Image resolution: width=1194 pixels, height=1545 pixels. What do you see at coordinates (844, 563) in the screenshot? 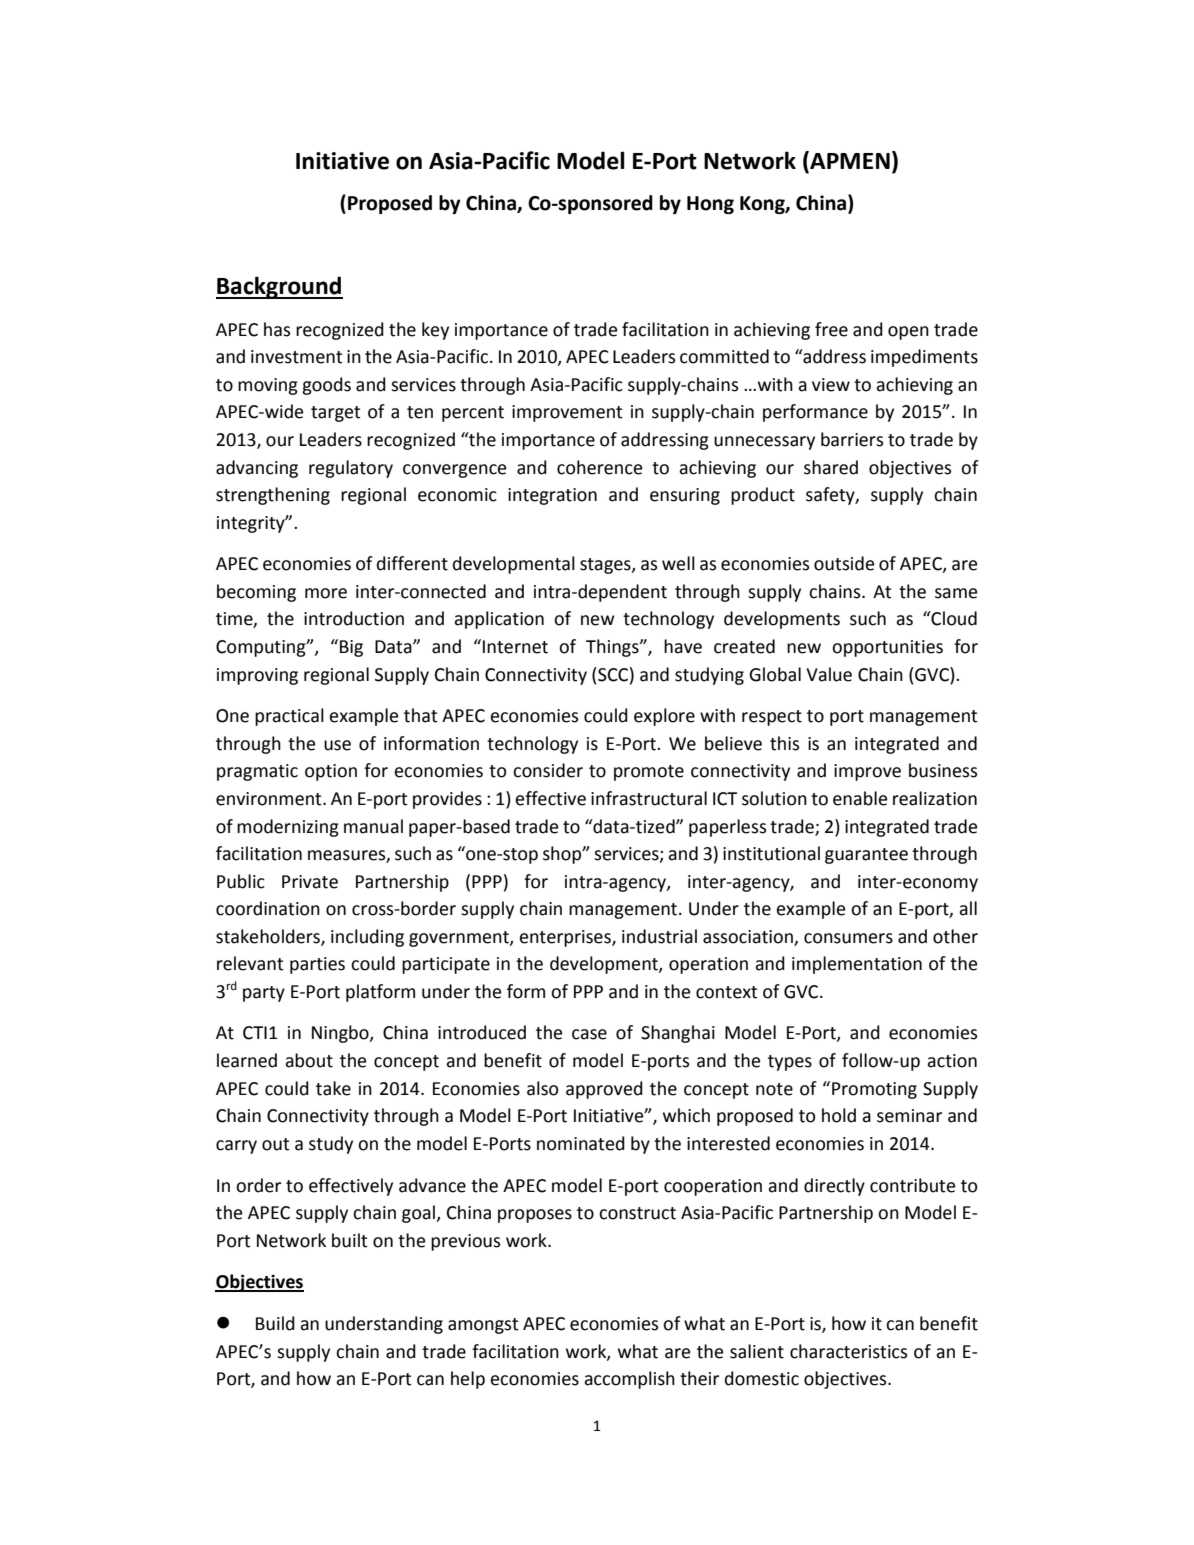
I see `outside` at bounding box center [844, 563].
